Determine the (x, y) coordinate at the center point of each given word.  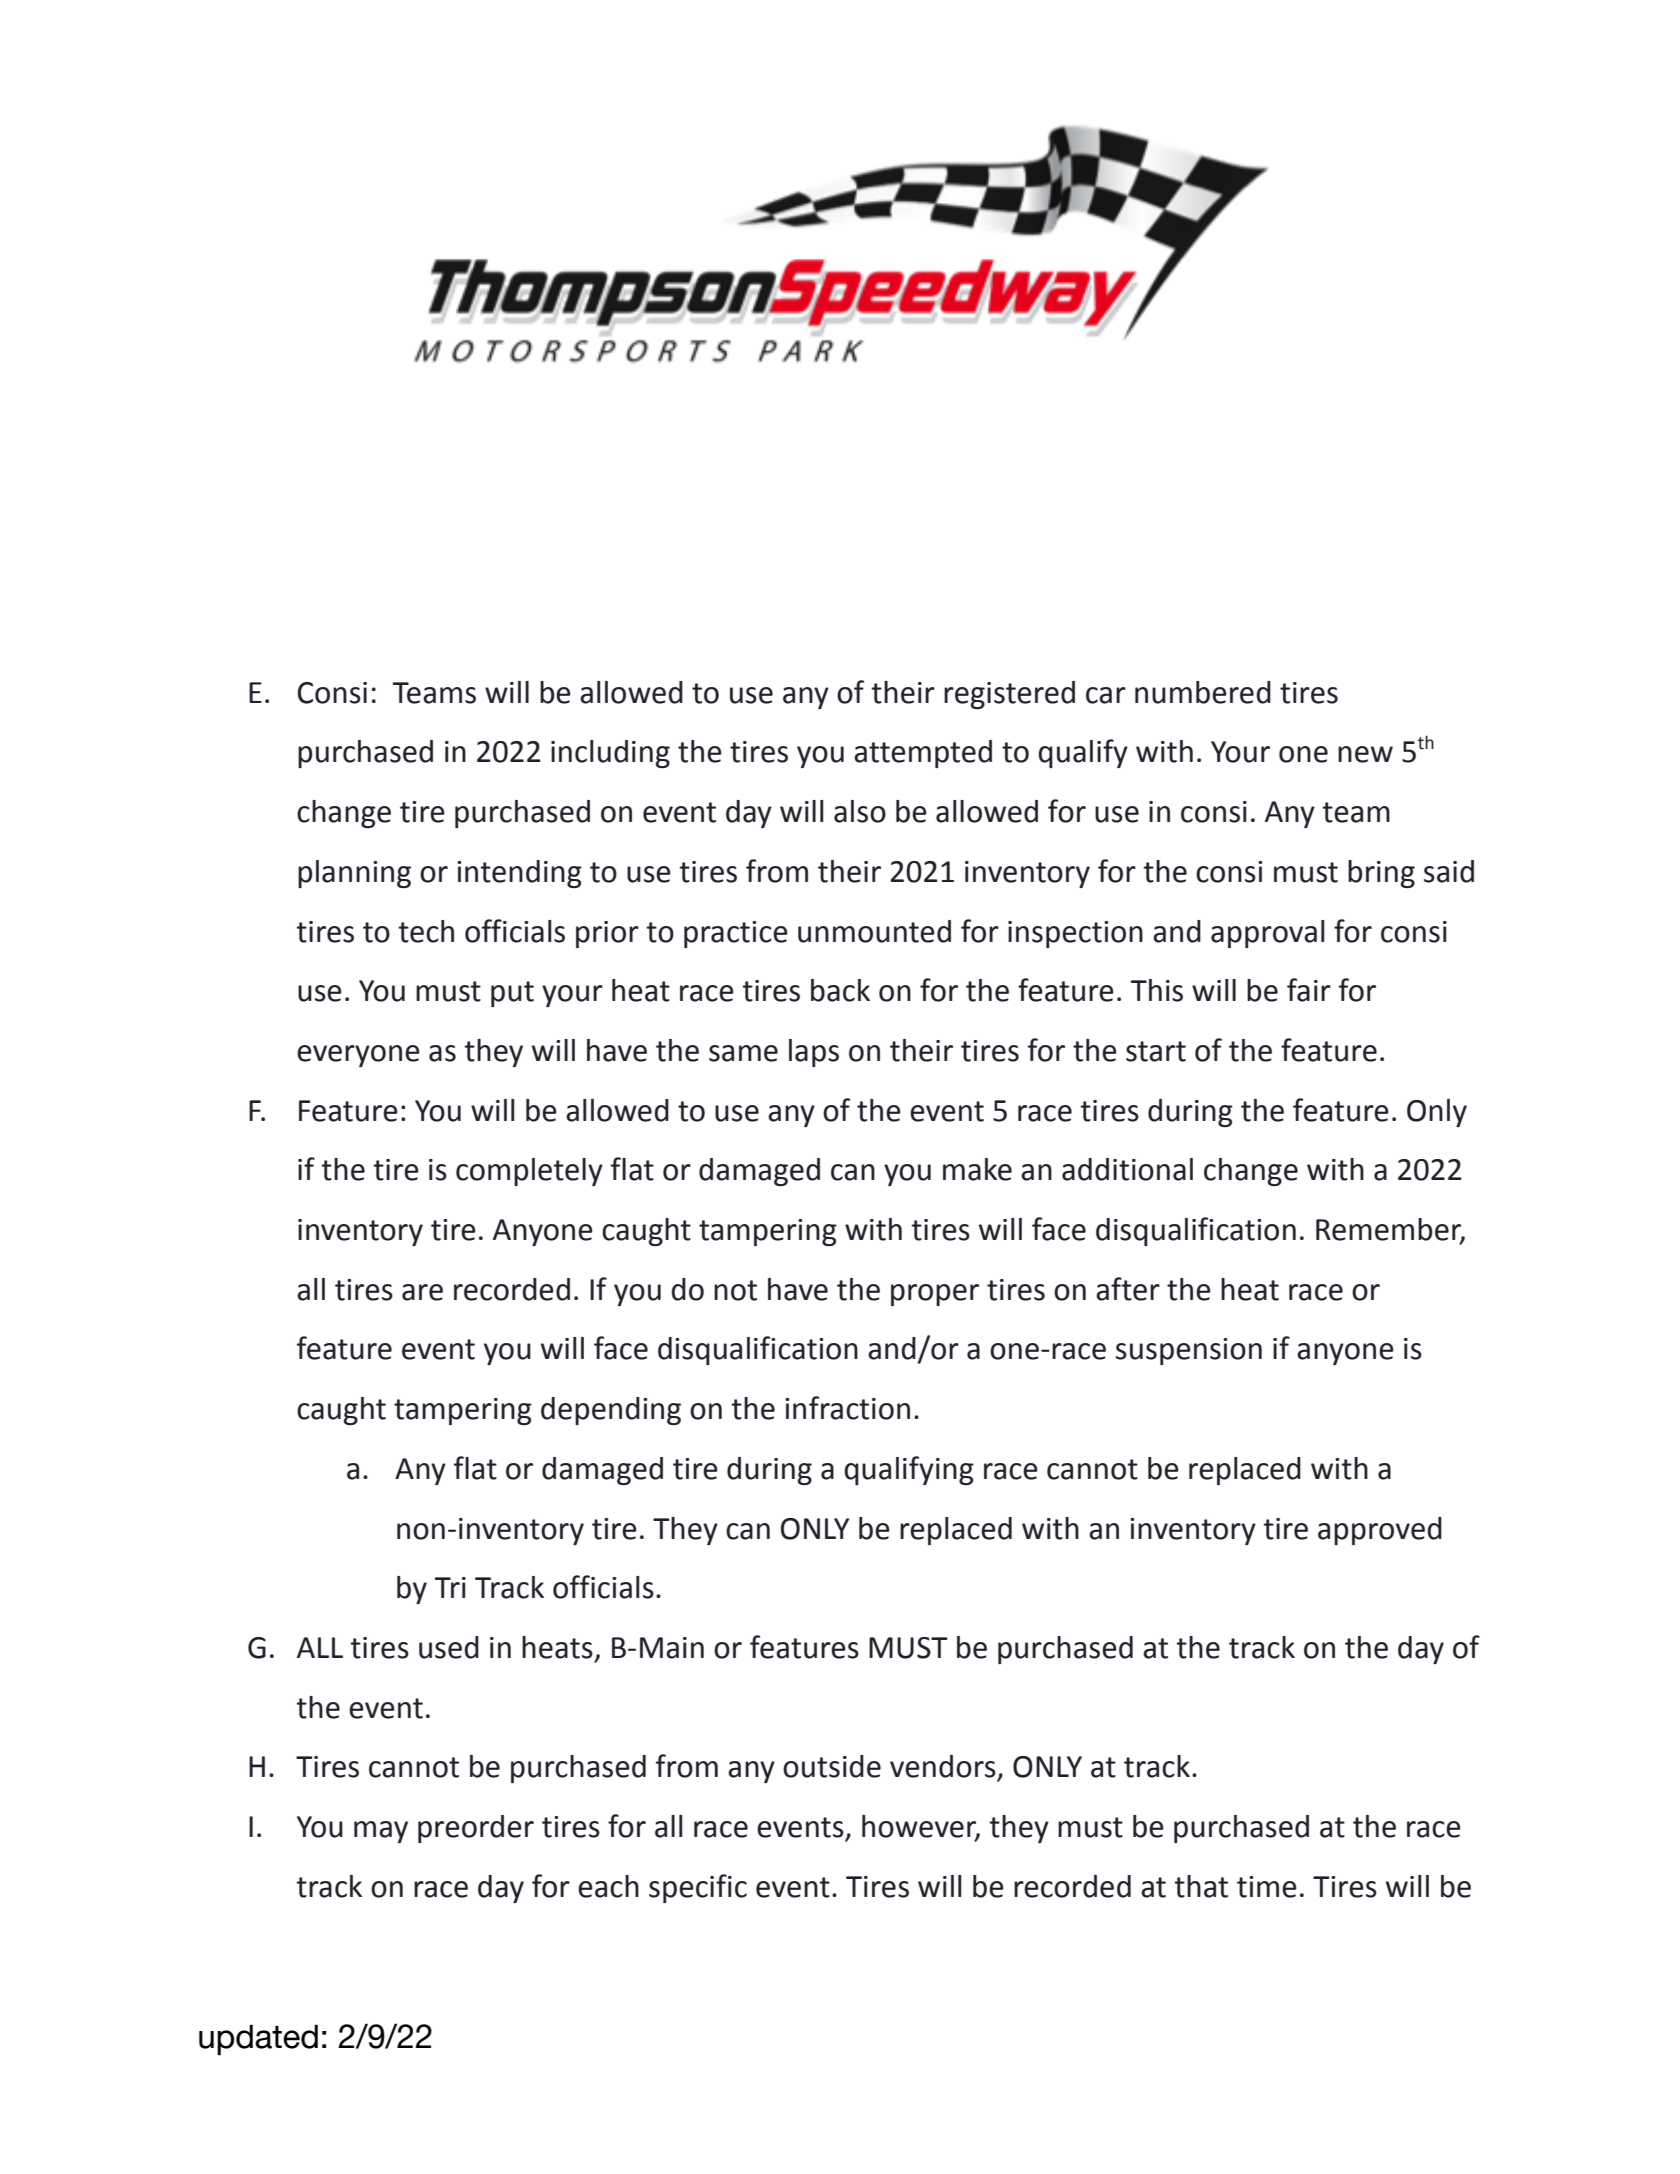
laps (814, 1053)
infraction (847, 1408)
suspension (1189, 1351)
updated (258, 2040)
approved (1380, 1531)
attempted (923, 754)
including (610, 754)
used (449, 1647)
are (422, 1292)
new (1365, 754)
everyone (358, 1056)
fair (1309, 990)
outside (832, 1766)
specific (698, 1888)
